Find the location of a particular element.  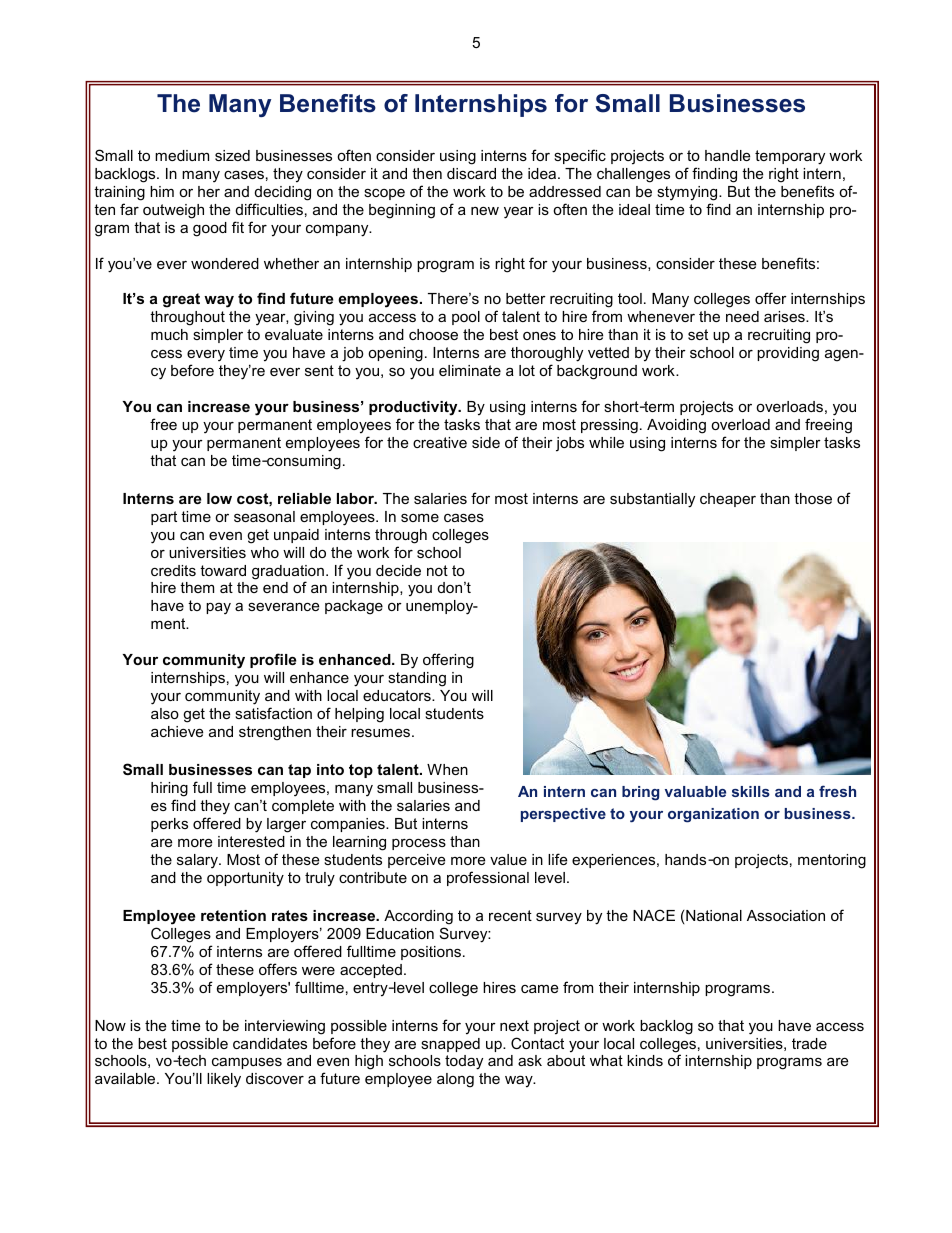

skills is located at coordinates (751, 791).
